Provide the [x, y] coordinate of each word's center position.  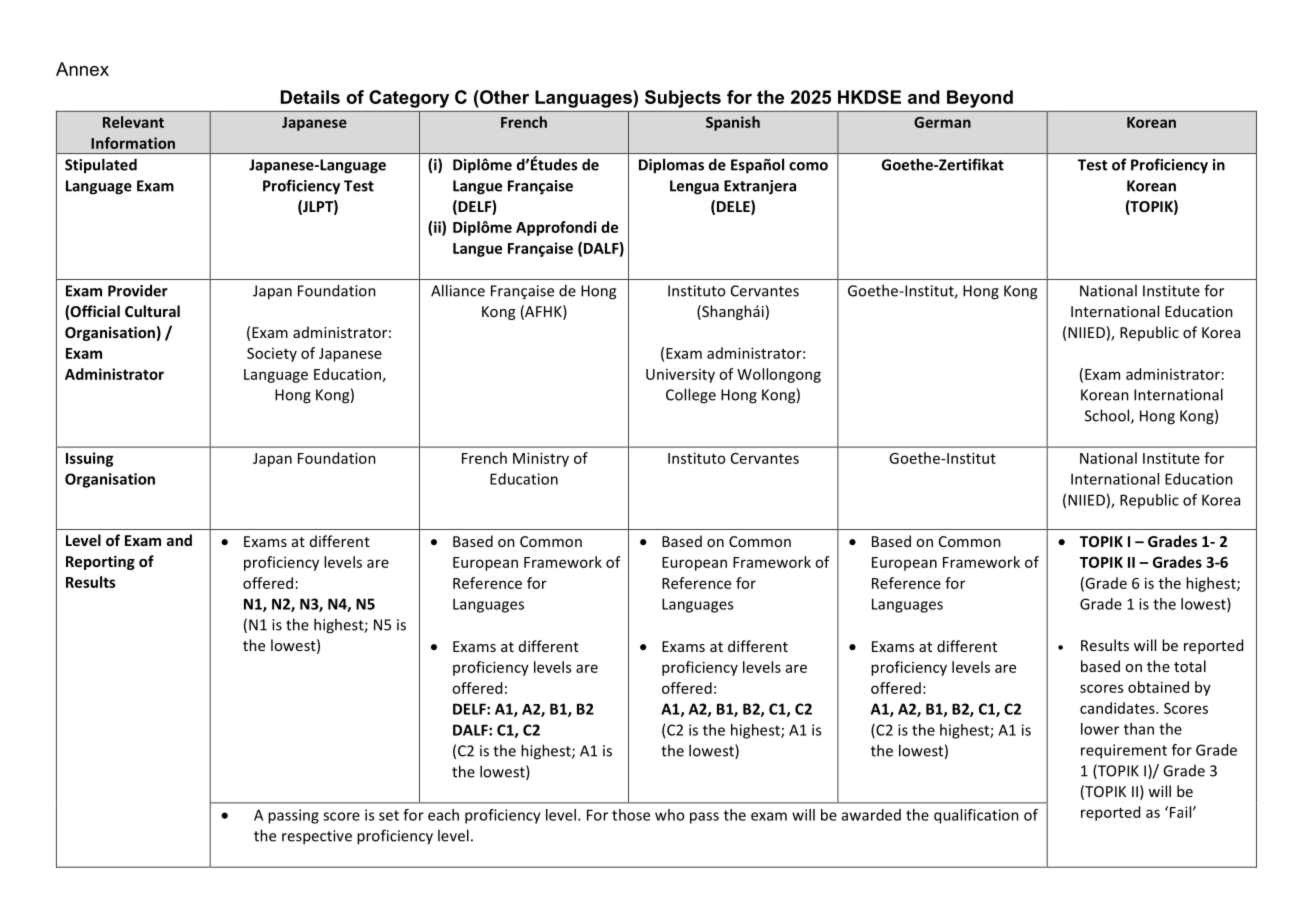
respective [317, 837]
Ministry [541, 459]
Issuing [89, 459]
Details [310, 97]
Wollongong [779, 375]
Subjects [683, 99]
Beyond [980, 99]
